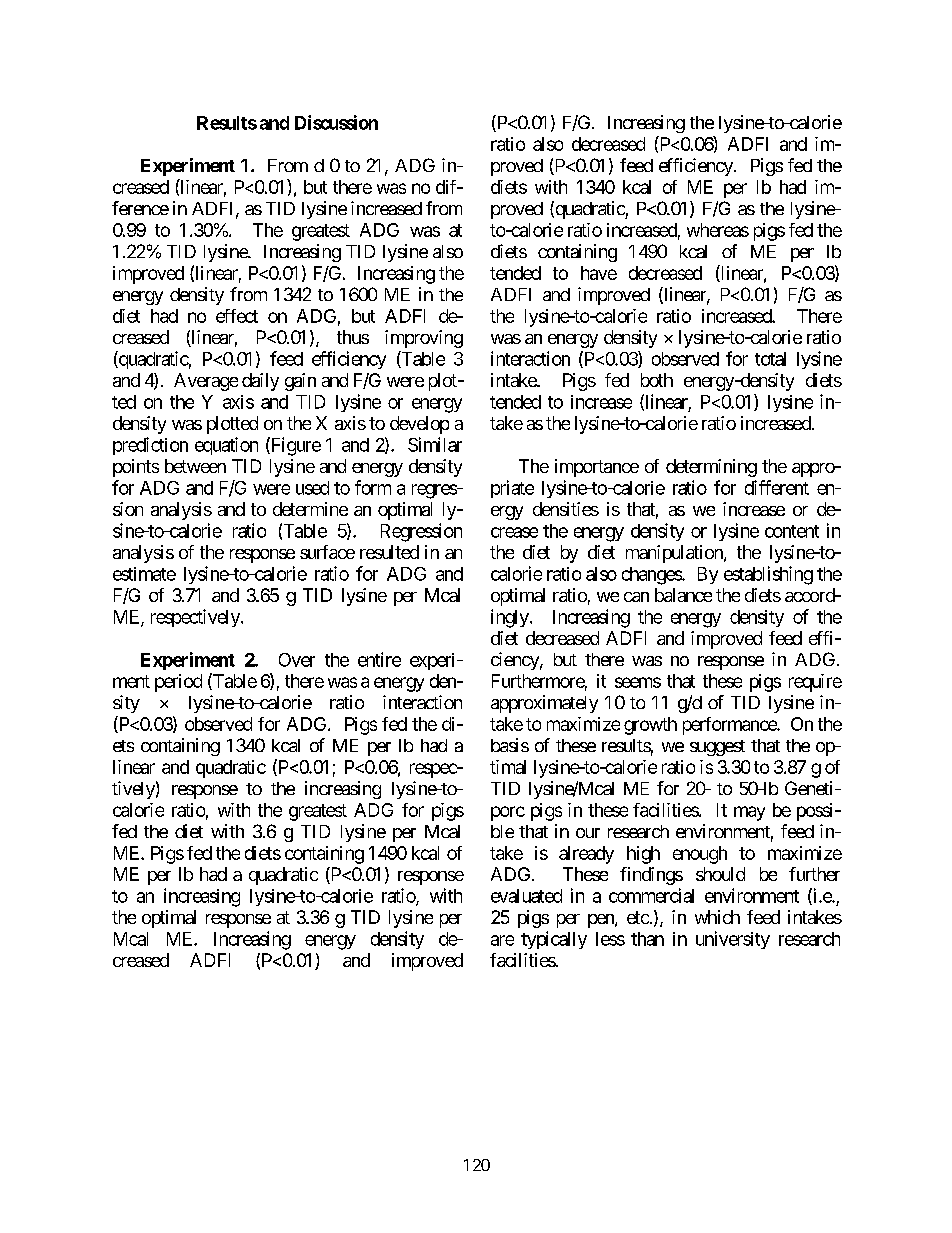  What do you see at coordinates (718, 230) in the screenshot?
I see `whereas` at bounding box center [718, 230].
